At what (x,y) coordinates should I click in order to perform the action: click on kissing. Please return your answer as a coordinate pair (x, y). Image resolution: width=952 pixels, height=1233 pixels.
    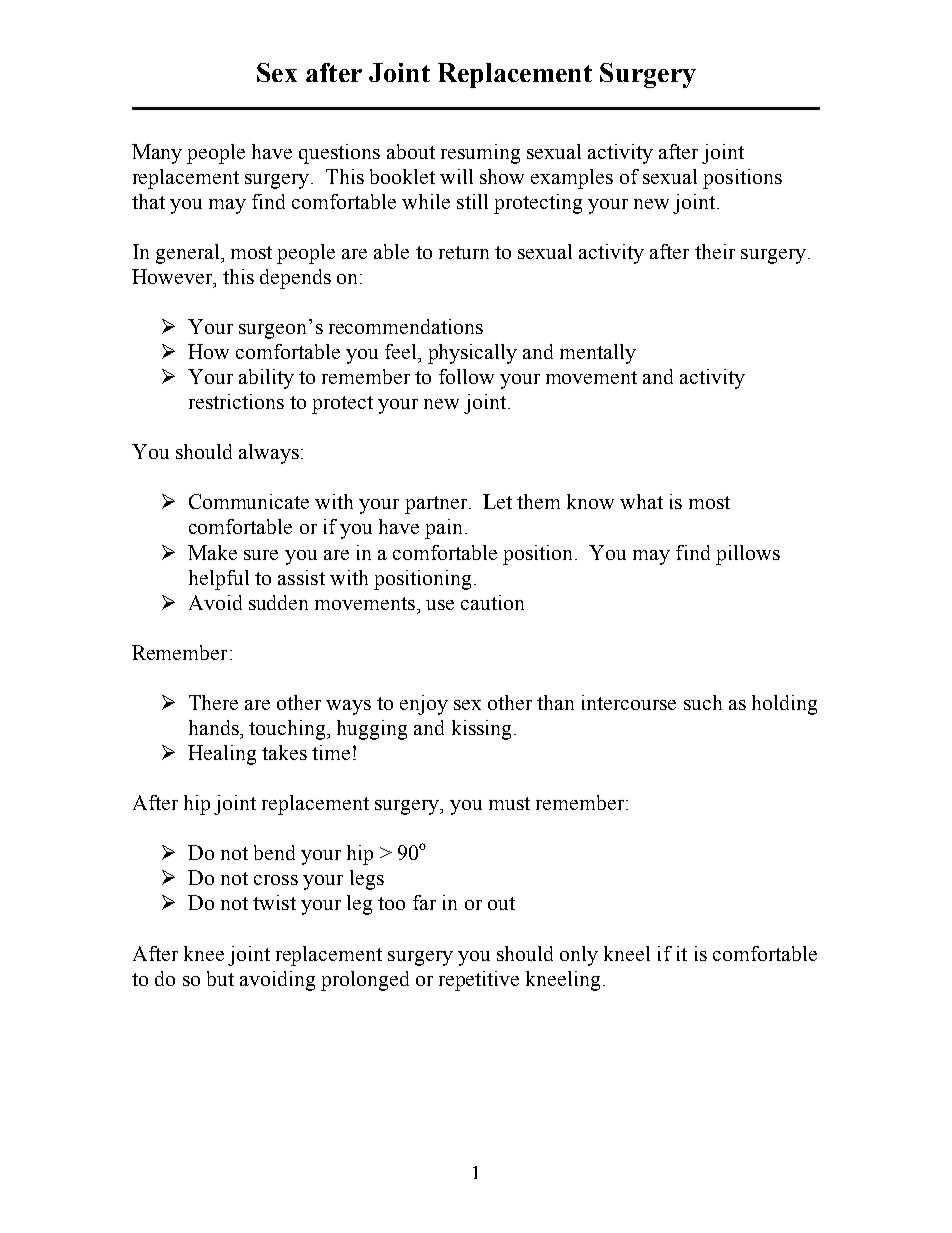
    Looking at the image, I should click on (483, 730).
